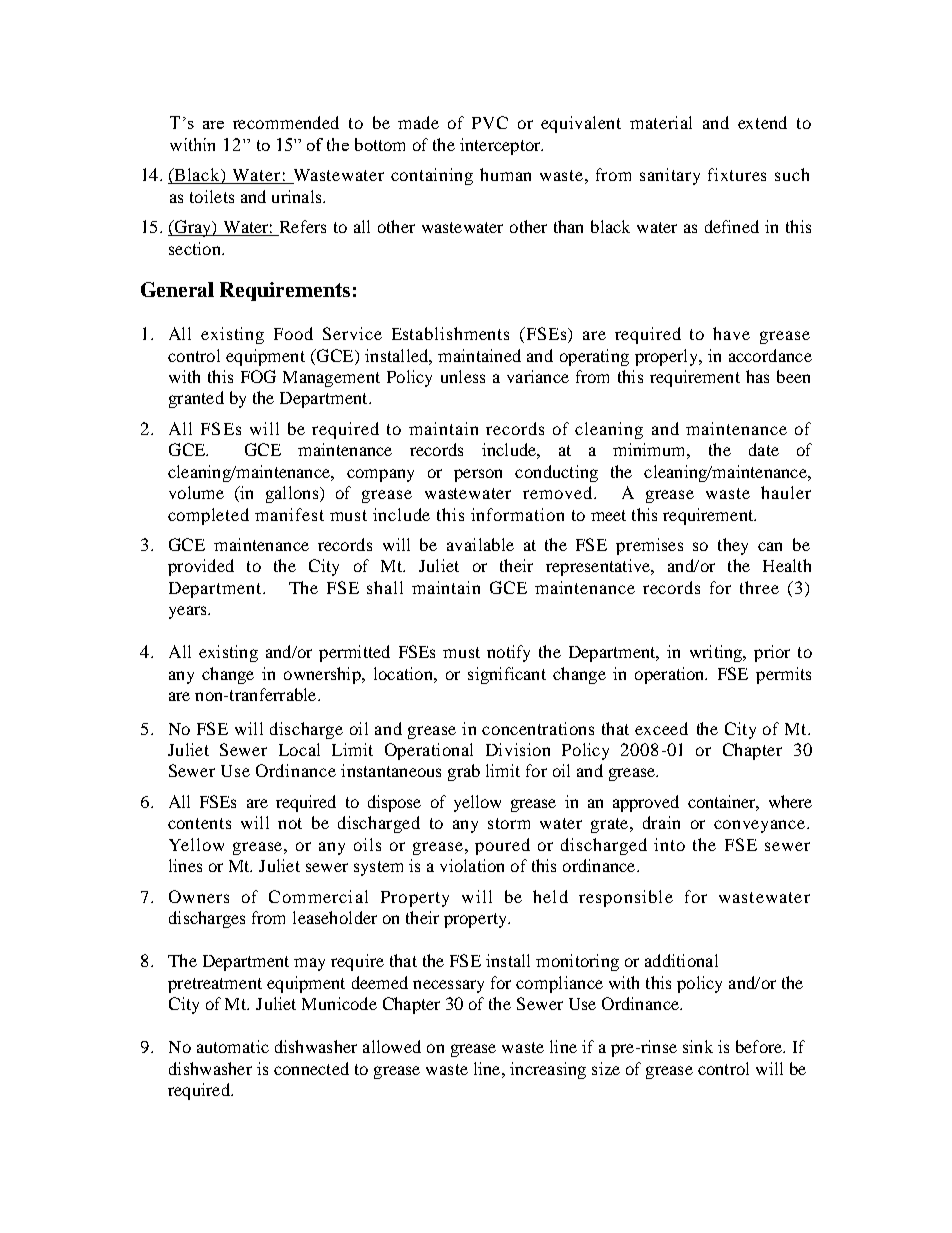  What do you see at coordinates (201, 567) in the screenshot?
I see `provided` at bounding box center [201, 567].
